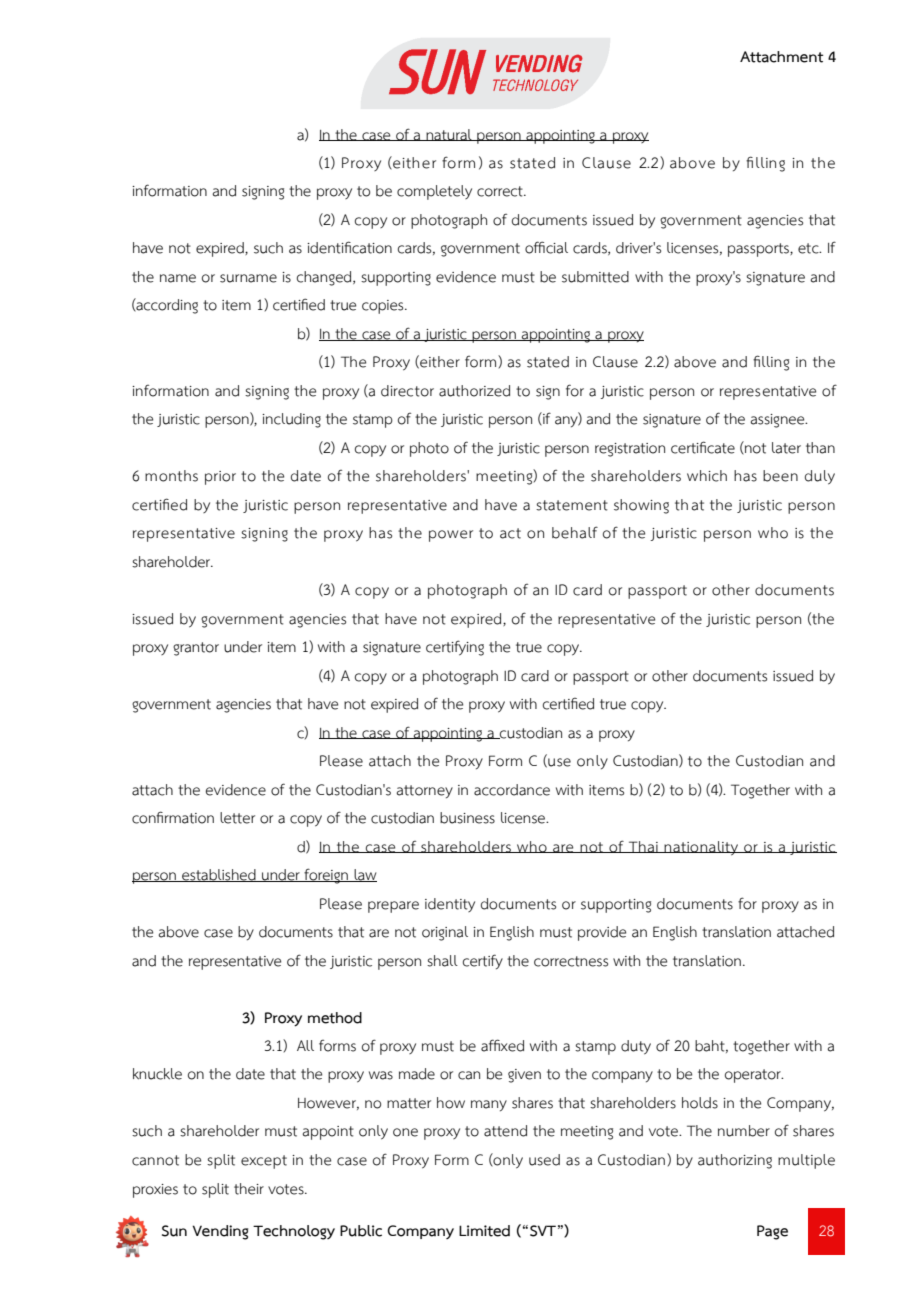 Image resolution: width=924 pixels, height=1307 pixels. What do you see at coordinates (707, 476) in the page?
I see `which` at bounding box center [707, 476].
